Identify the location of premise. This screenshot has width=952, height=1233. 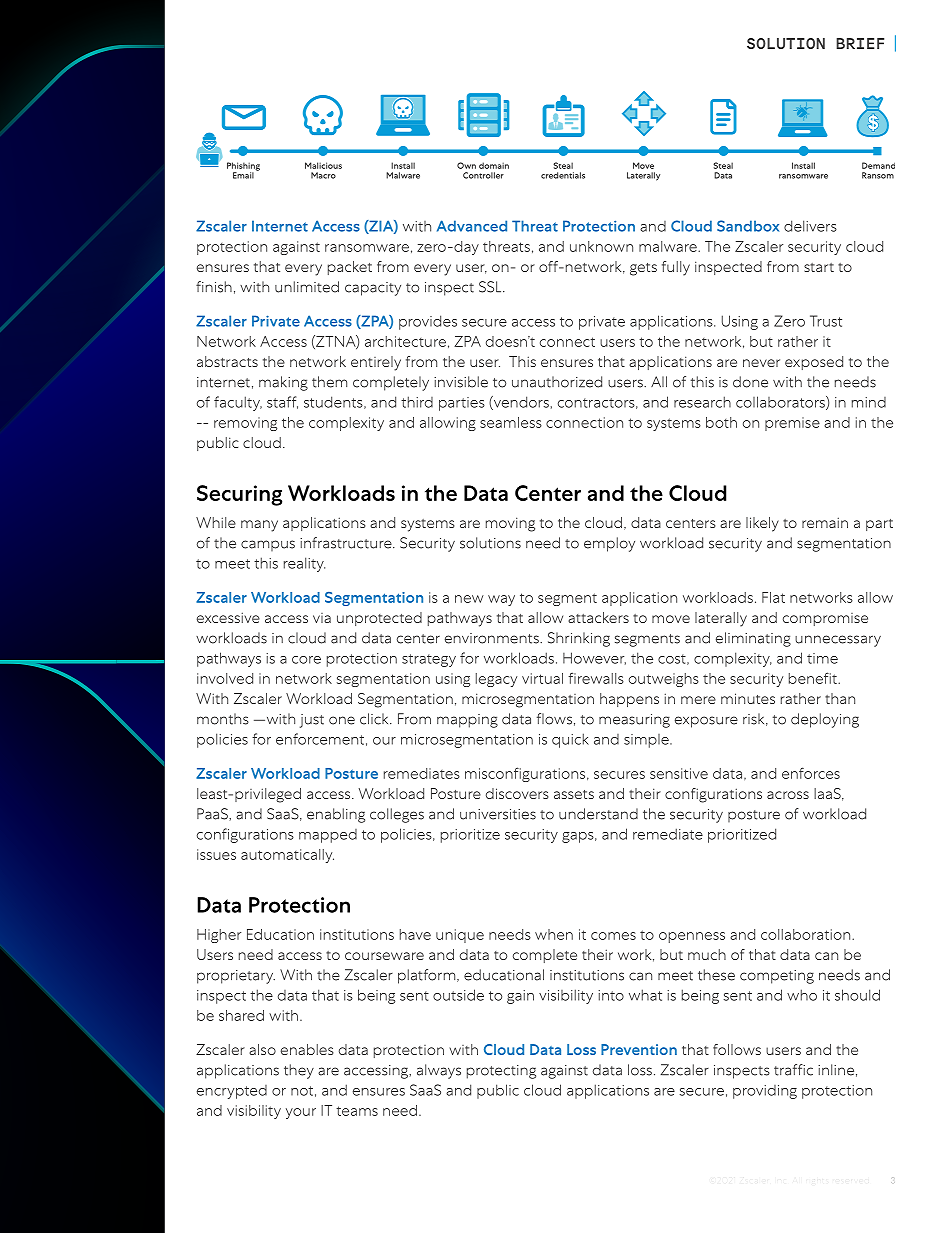
(792, 424).
